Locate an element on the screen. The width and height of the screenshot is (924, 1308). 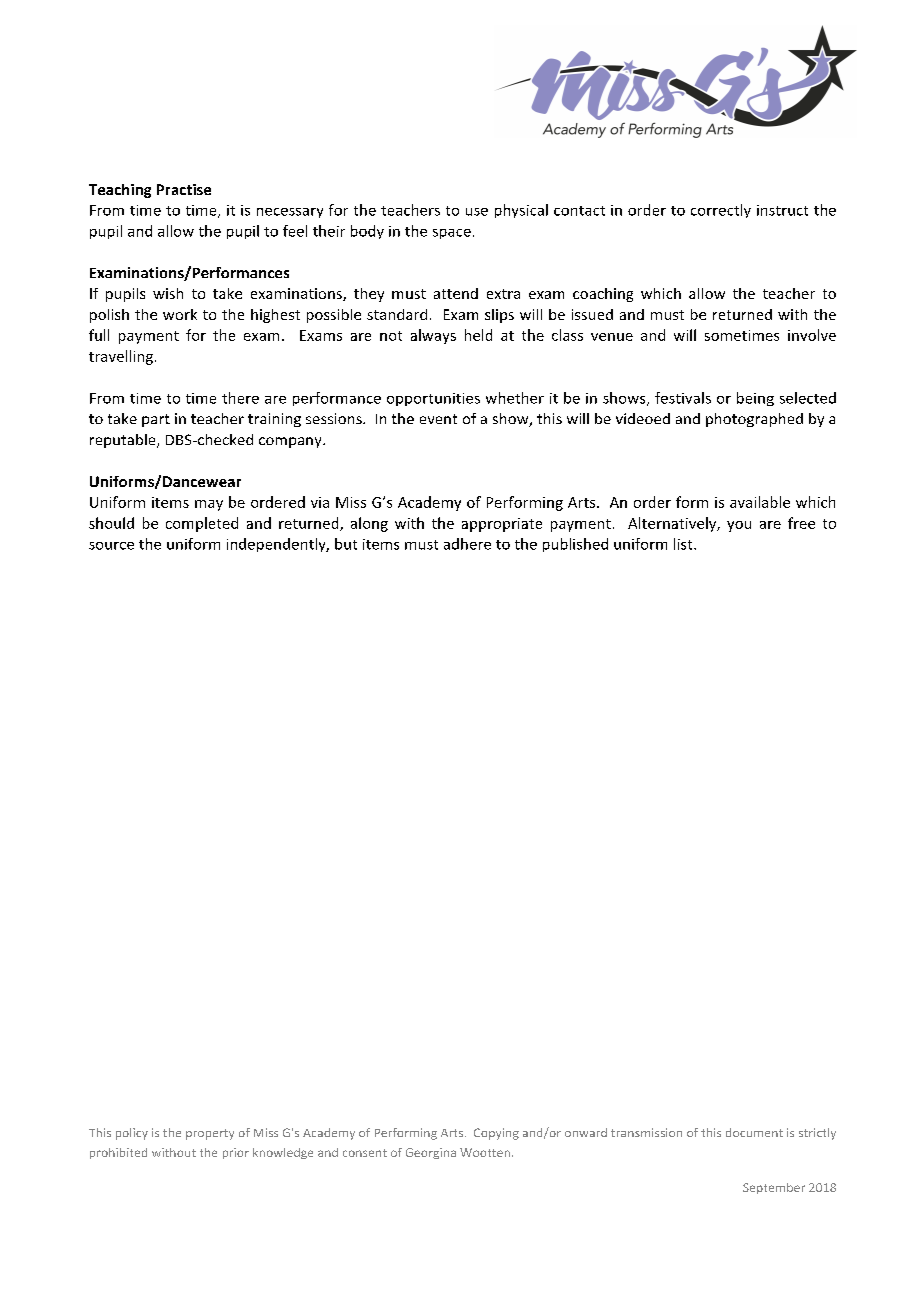
list is located at coordinates (684, 544).
